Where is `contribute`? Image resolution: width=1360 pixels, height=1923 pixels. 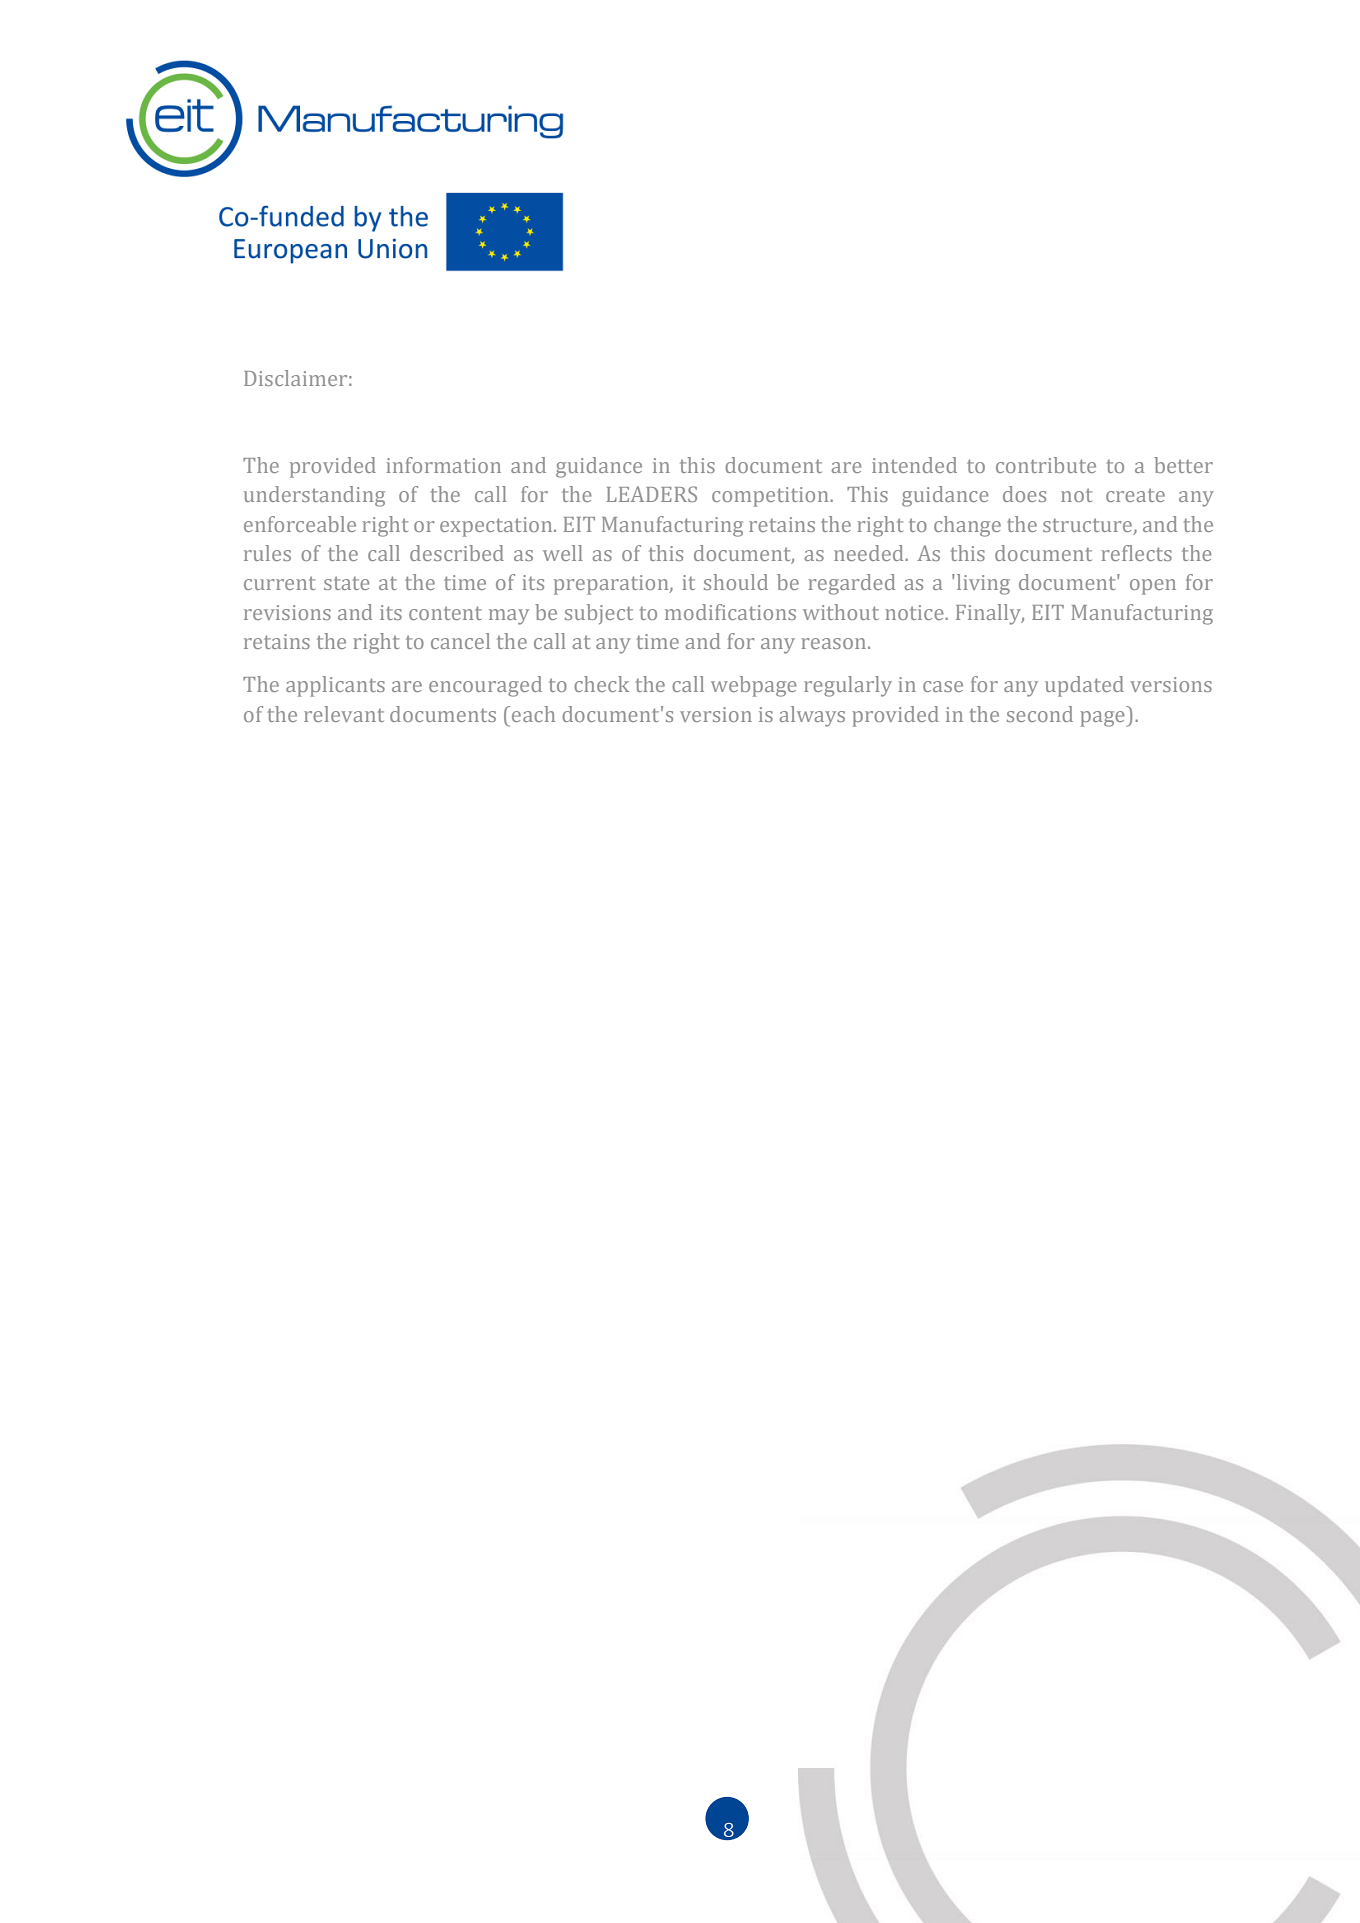
contribute is located at coordinates (1046, 465).
